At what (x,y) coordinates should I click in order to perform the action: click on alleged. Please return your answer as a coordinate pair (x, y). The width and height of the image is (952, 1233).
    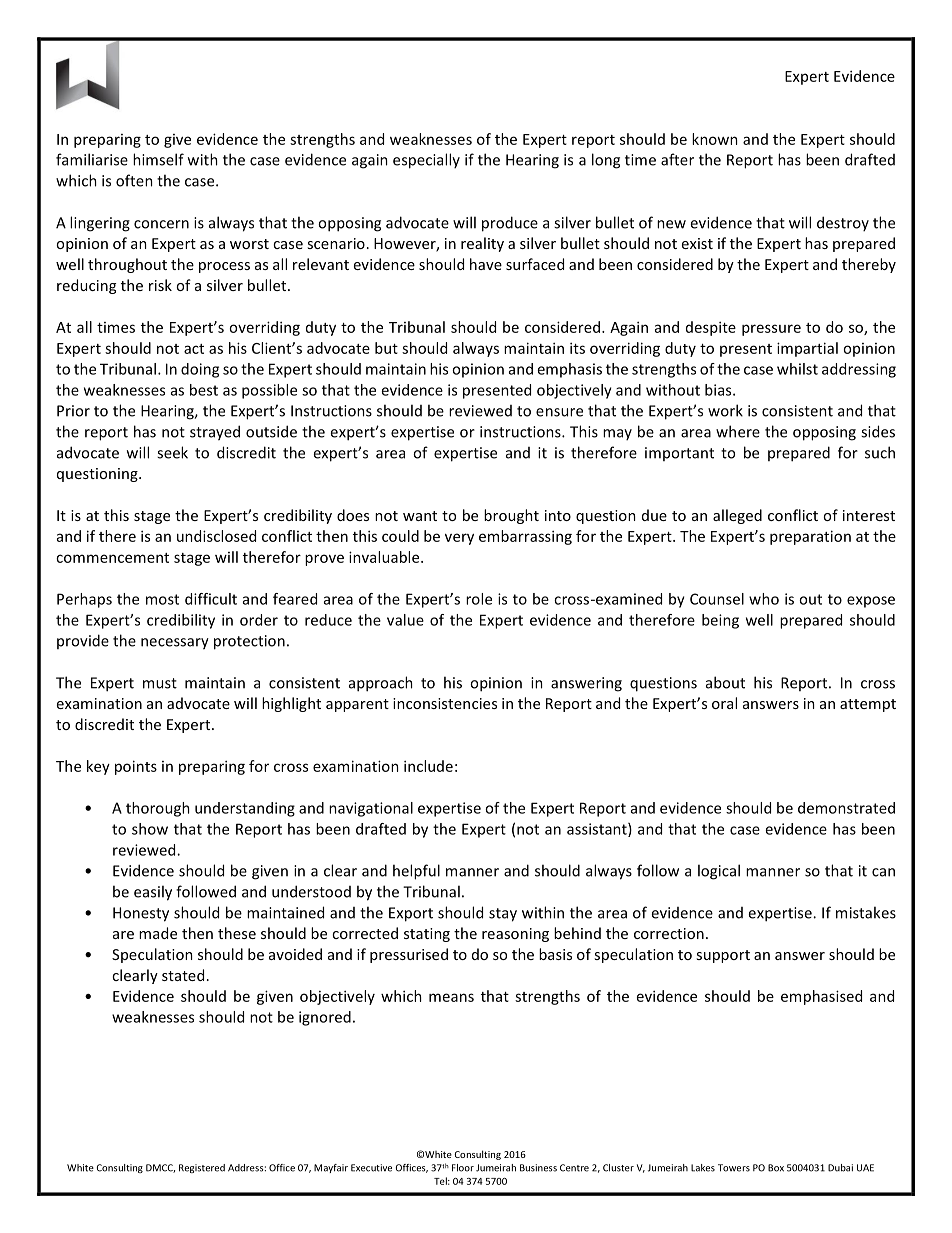
    Looking at the image, I should click on (737, 516).
